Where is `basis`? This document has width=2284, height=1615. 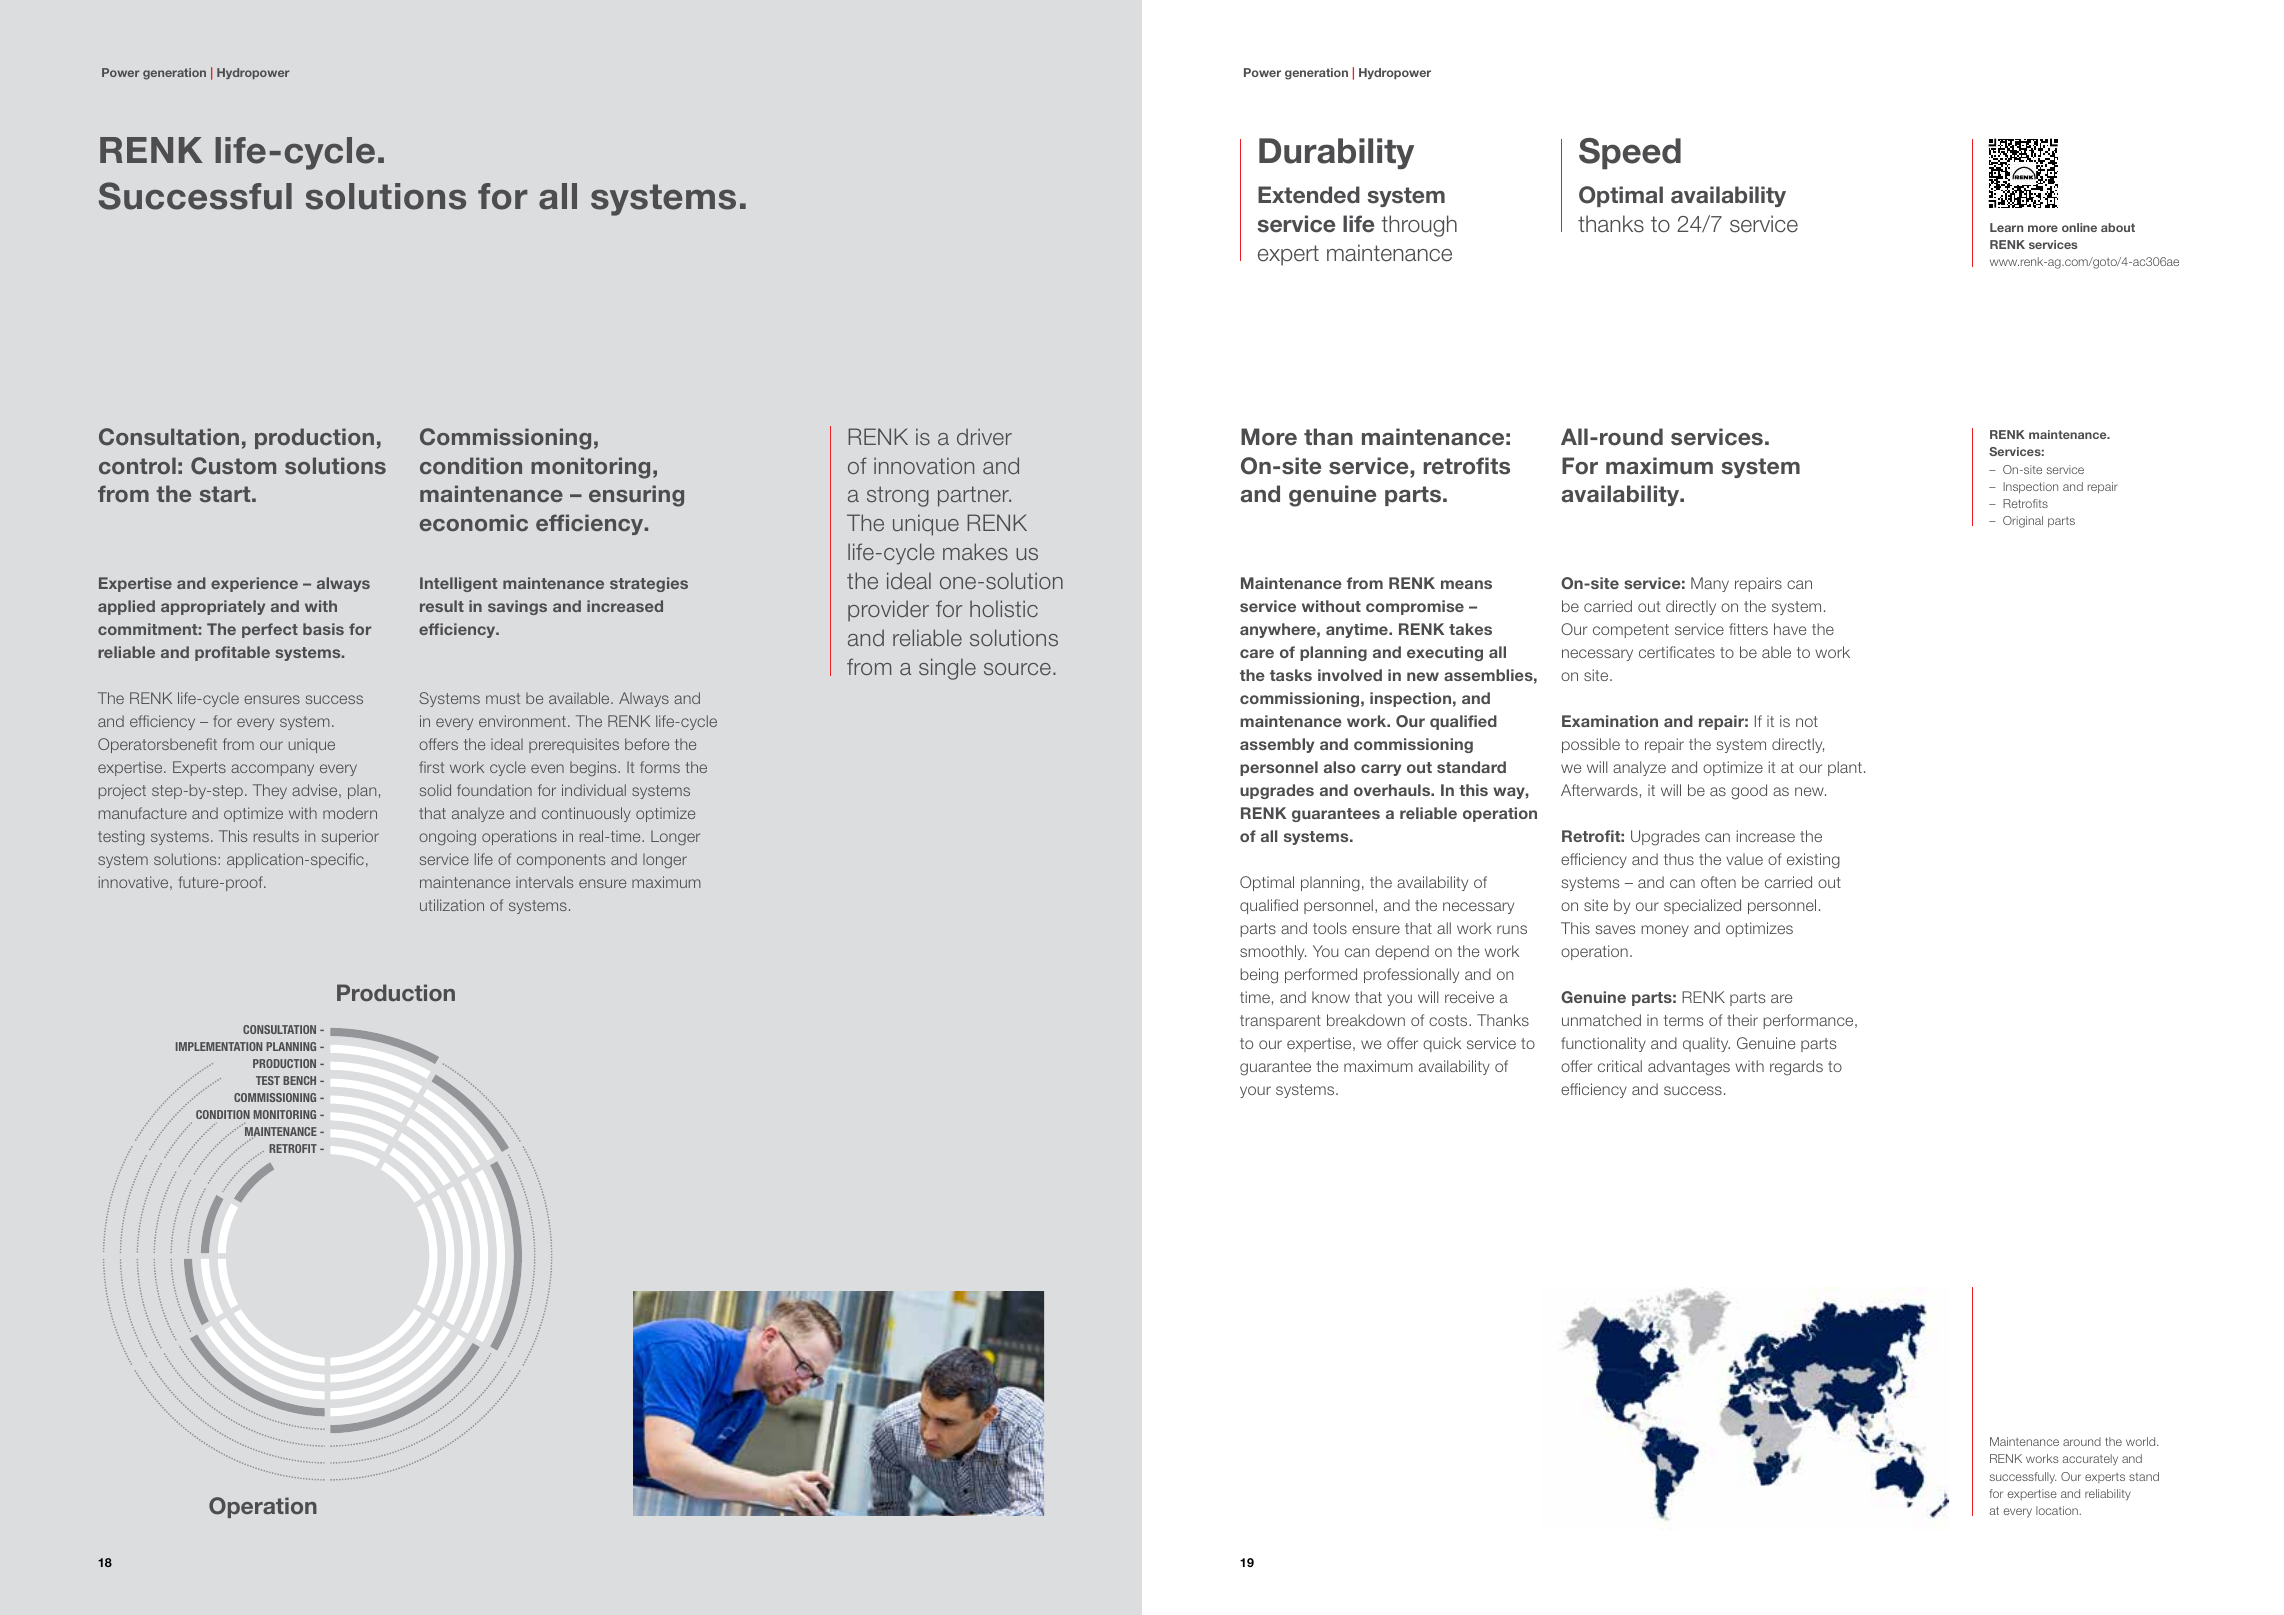
basis is located at coordinates (323, 629).
